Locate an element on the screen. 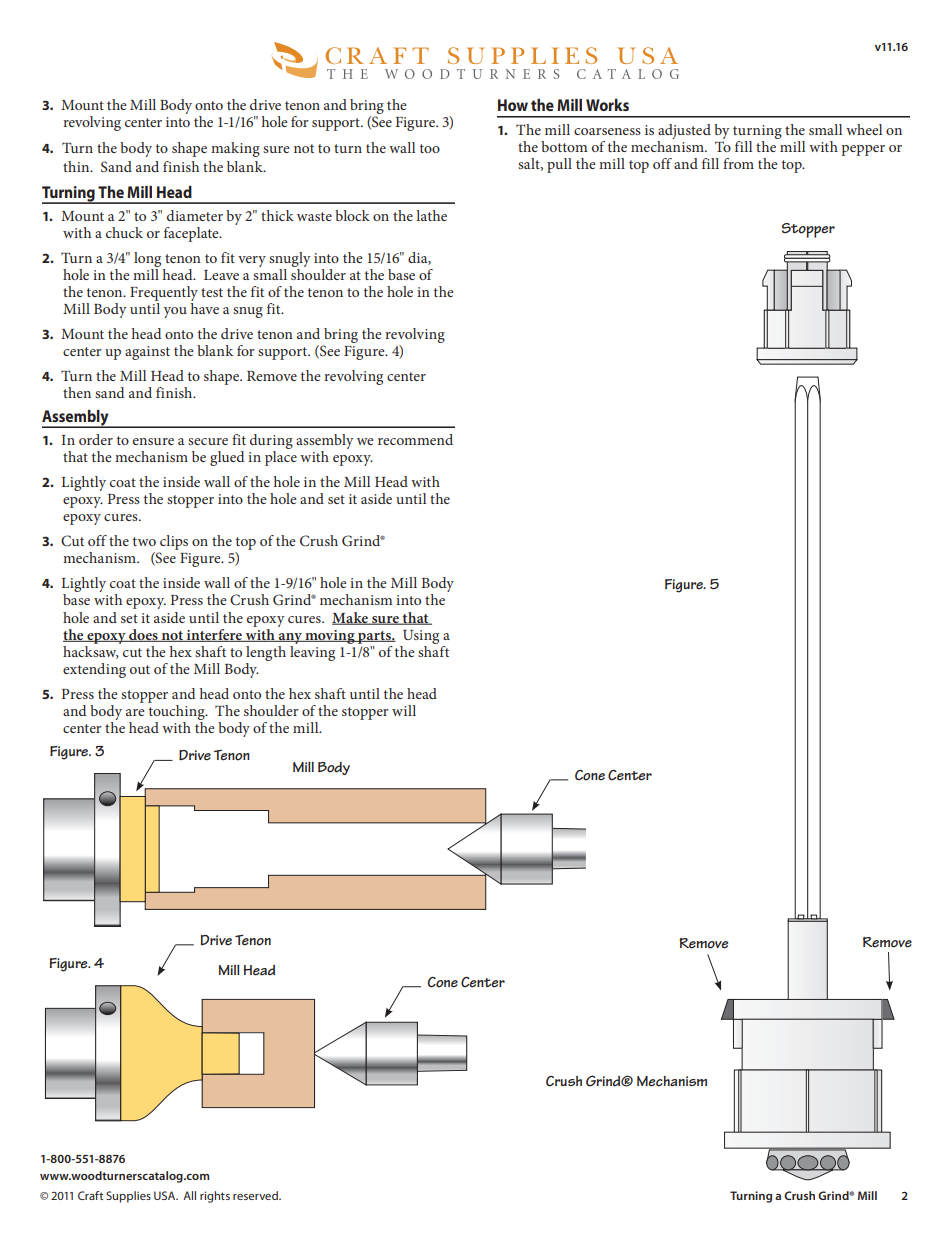 The width and height of the screenshot is (952, 1233). will is located at coordinates (404, 710).
